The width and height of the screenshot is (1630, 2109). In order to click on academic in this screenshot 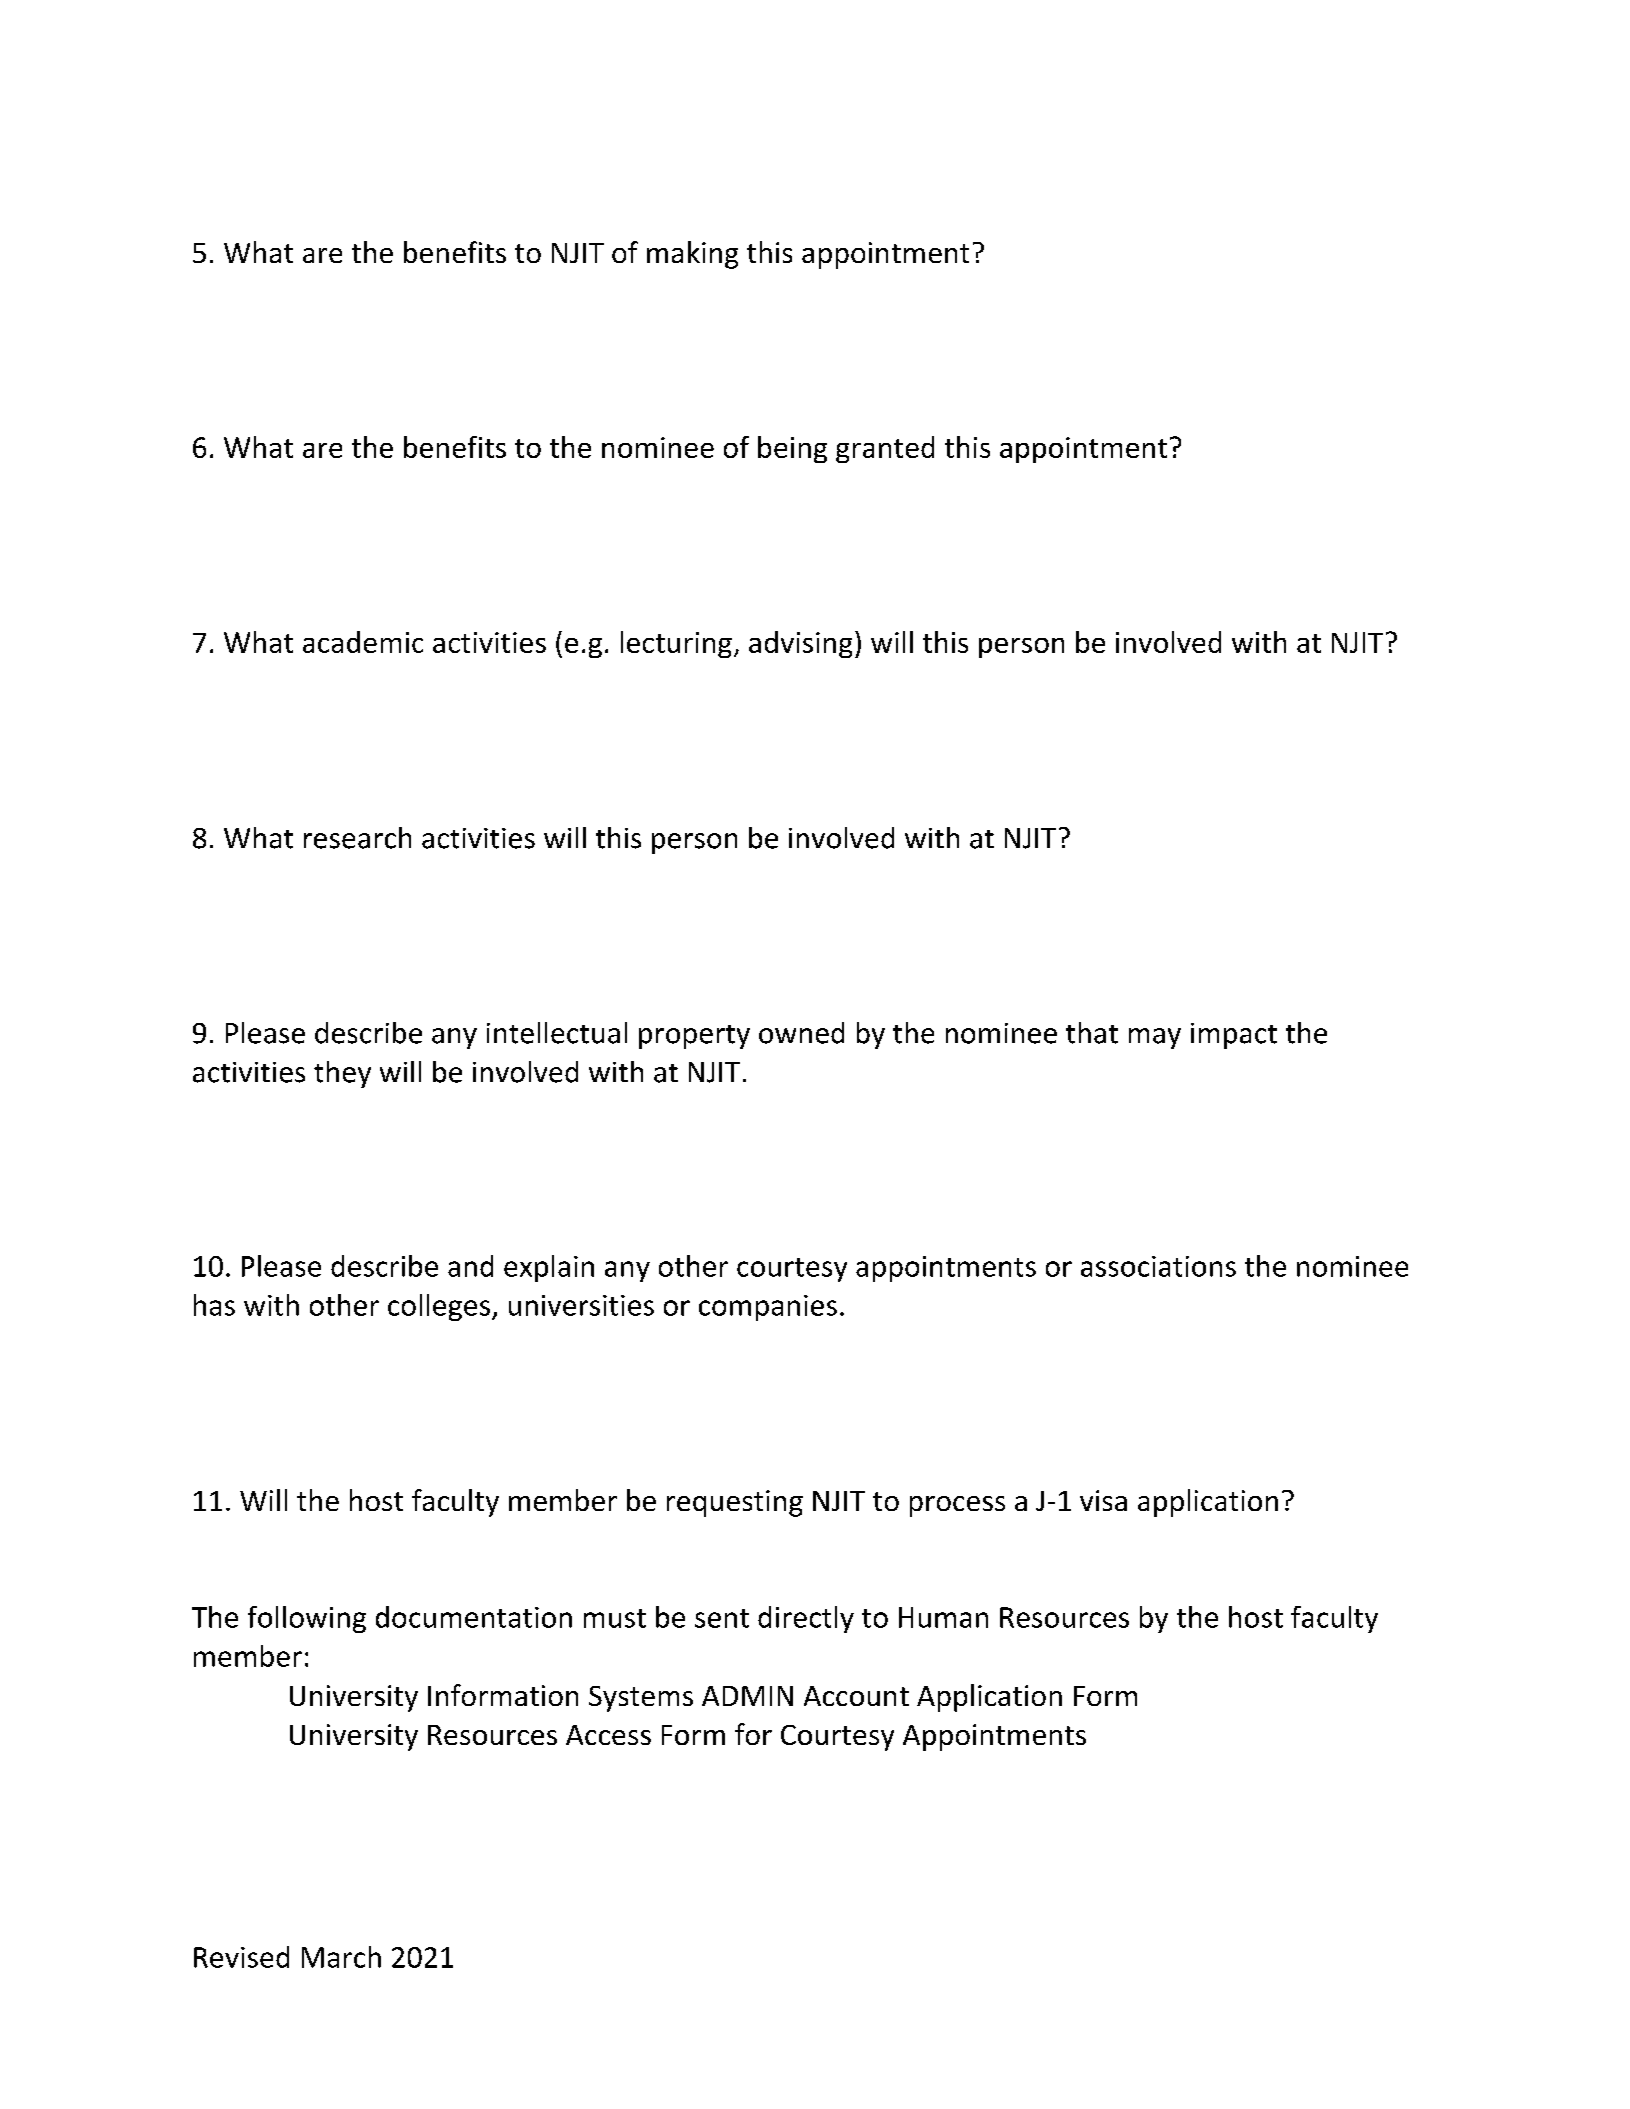, I will do `click(363, 642)`.
